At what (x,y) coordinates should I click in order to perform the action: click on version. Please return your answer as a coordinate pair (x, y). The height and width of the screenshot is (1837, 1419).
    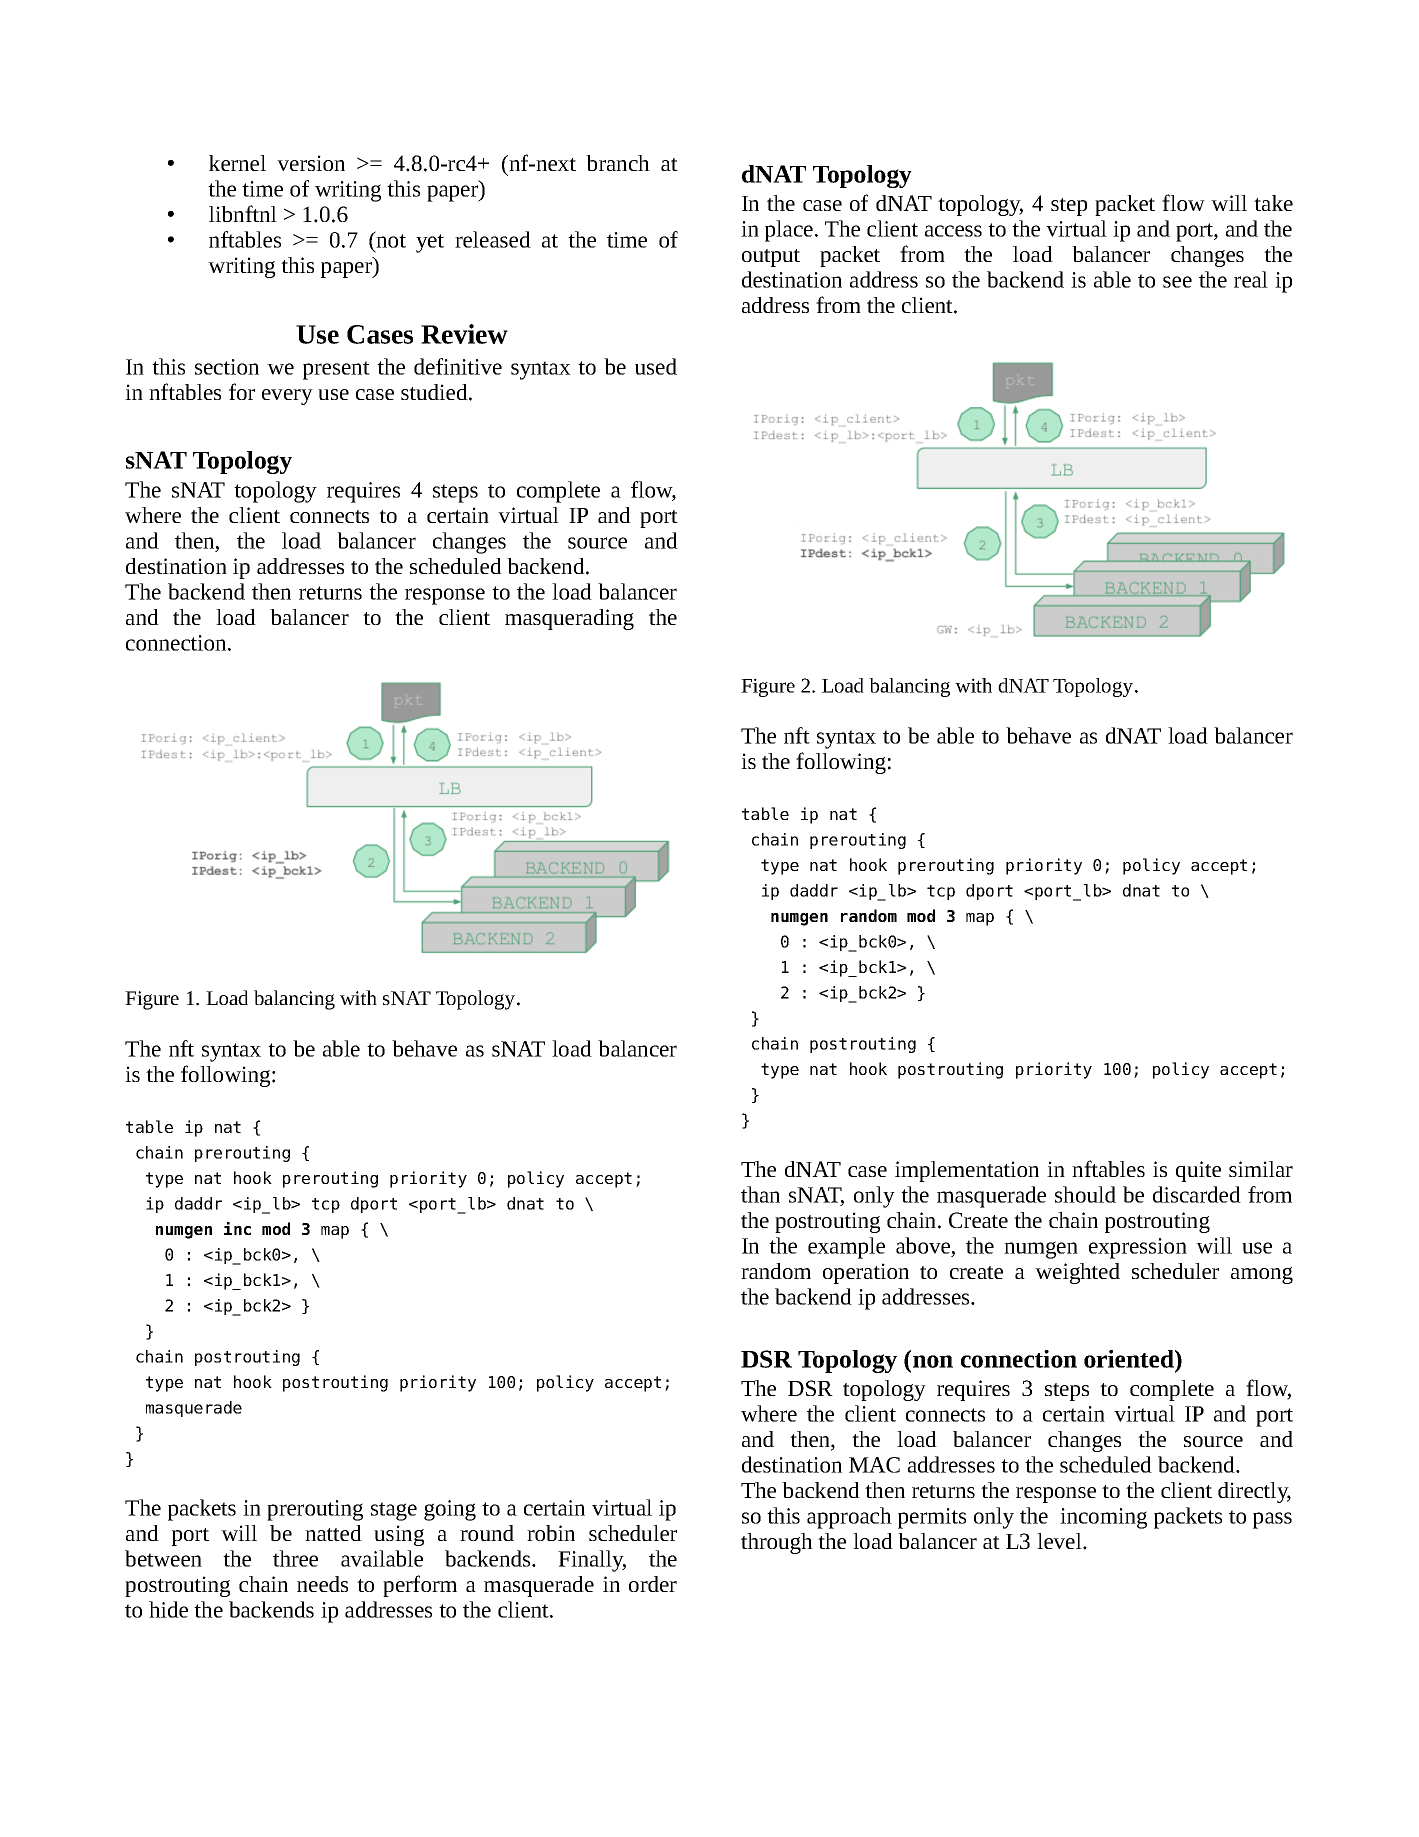
    Looking at the image, I should click on (311, 163).
